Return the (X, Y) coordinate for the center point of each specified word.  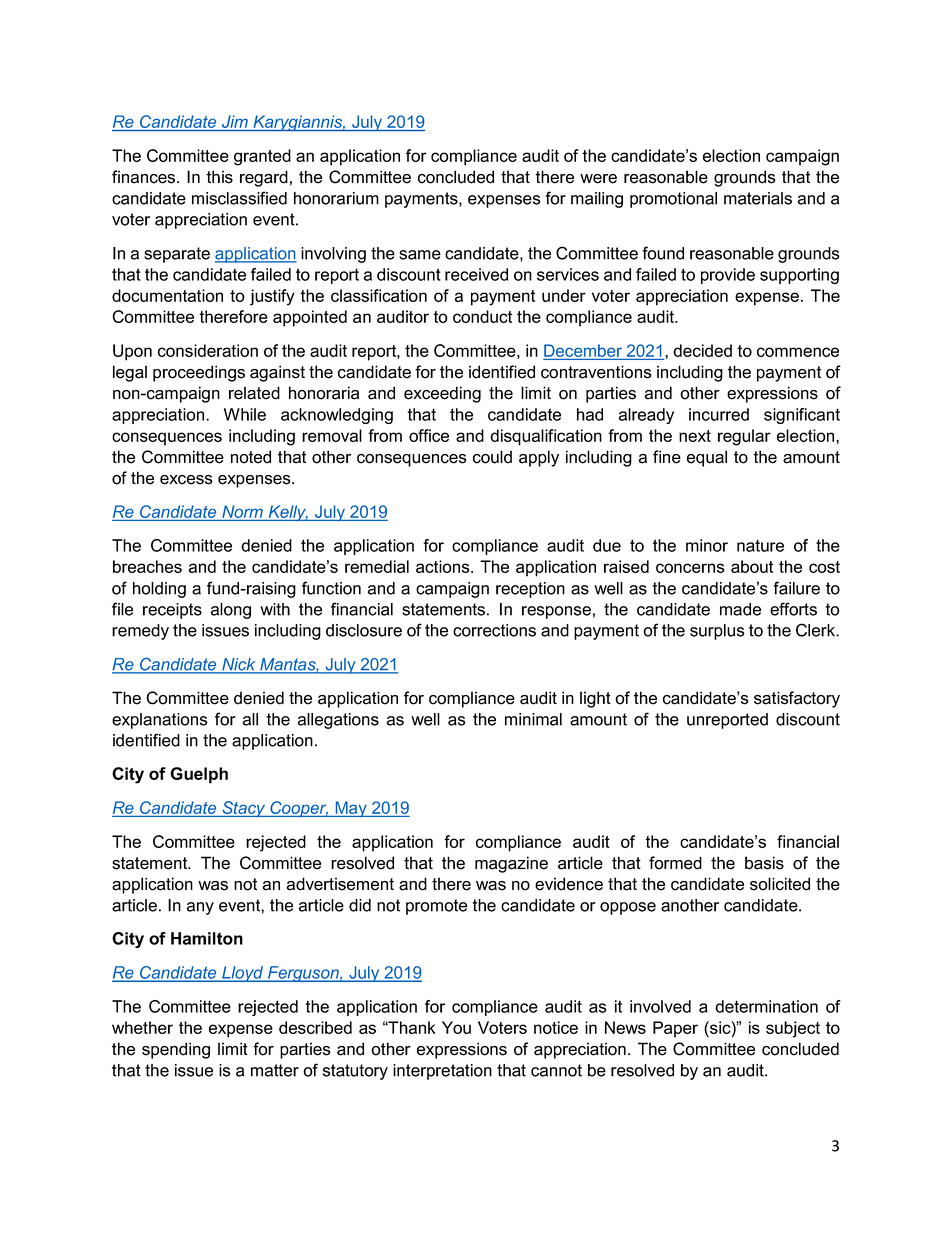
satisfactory (797, 699)
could (492, 457)
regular (744, 437)
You (456, 1027)
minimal (533, 719)
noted (251, 457)
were (598, 179)
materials (758, 198)
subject (793, 1029)
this (219, 177)
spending (176, 1050)
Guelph (199, 775)
